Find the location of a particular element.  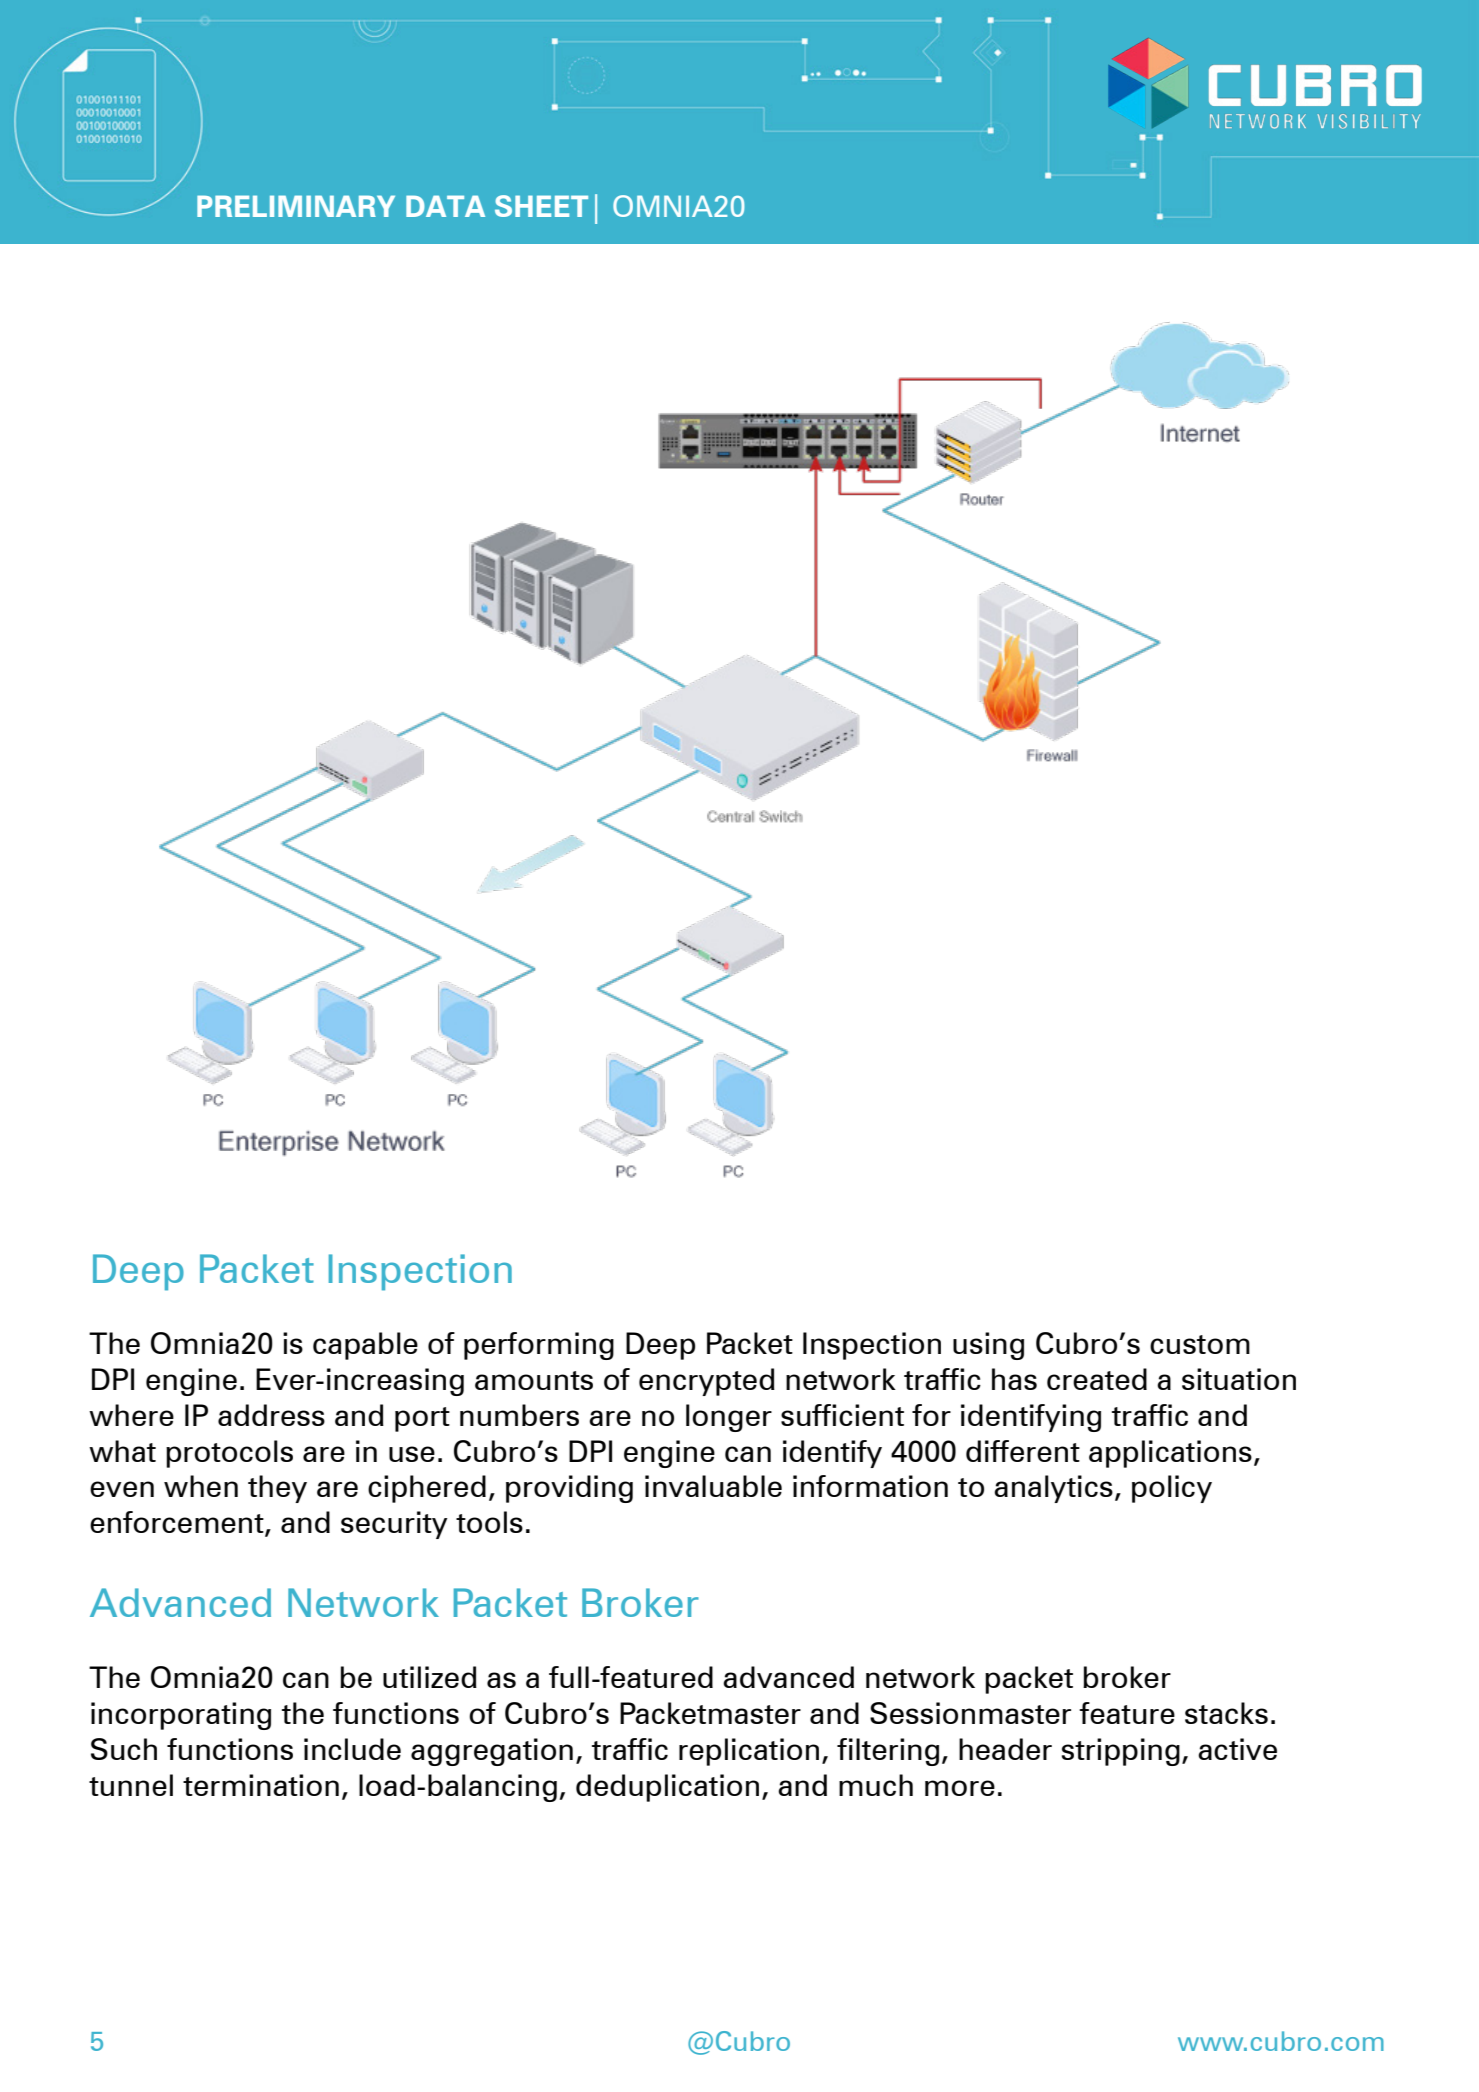

stripping is located at coordinates (1121, 1752).
